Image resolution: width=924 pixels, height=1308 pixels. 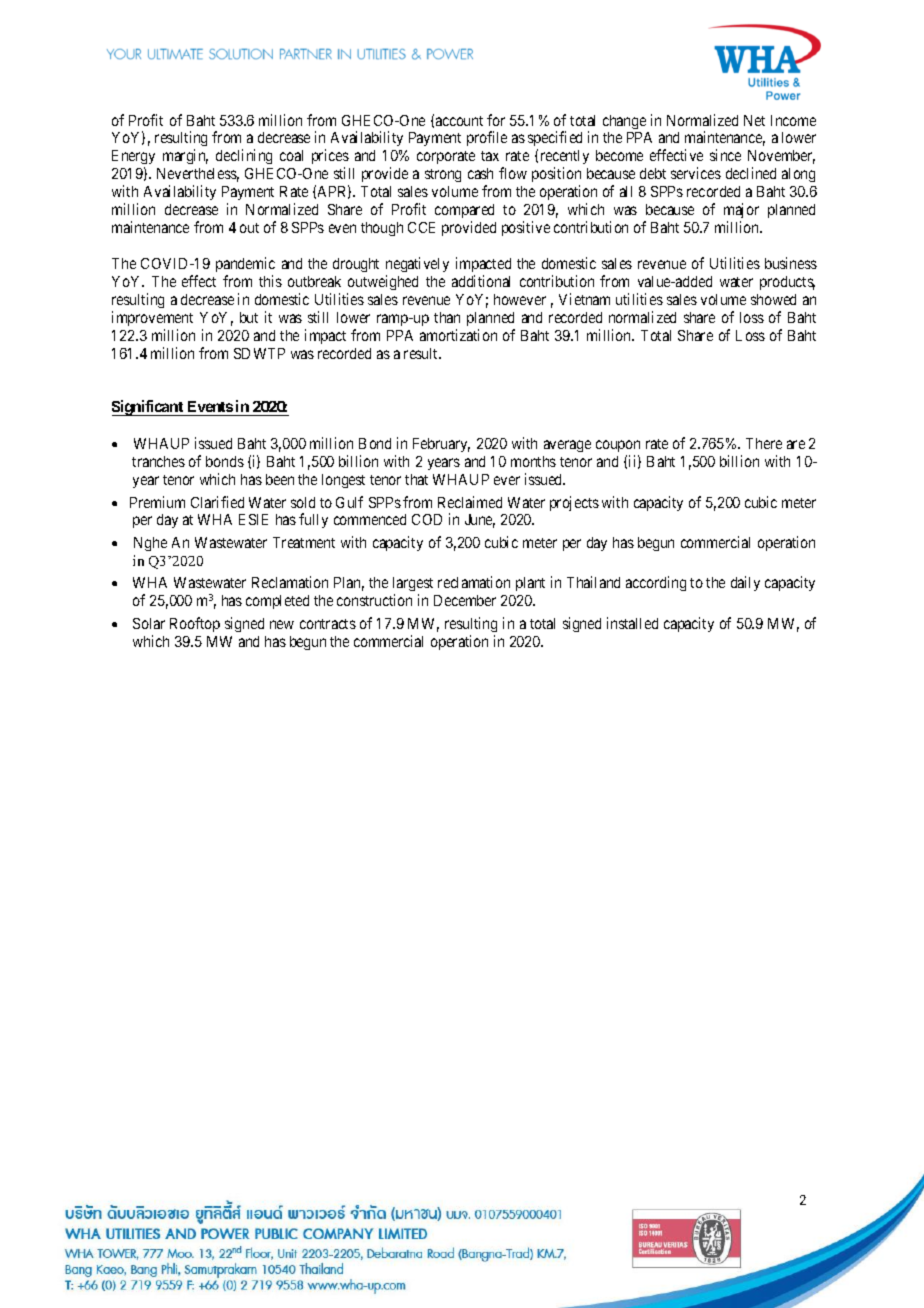 I want to click on Rooftop, so click(x=195, y=624).
